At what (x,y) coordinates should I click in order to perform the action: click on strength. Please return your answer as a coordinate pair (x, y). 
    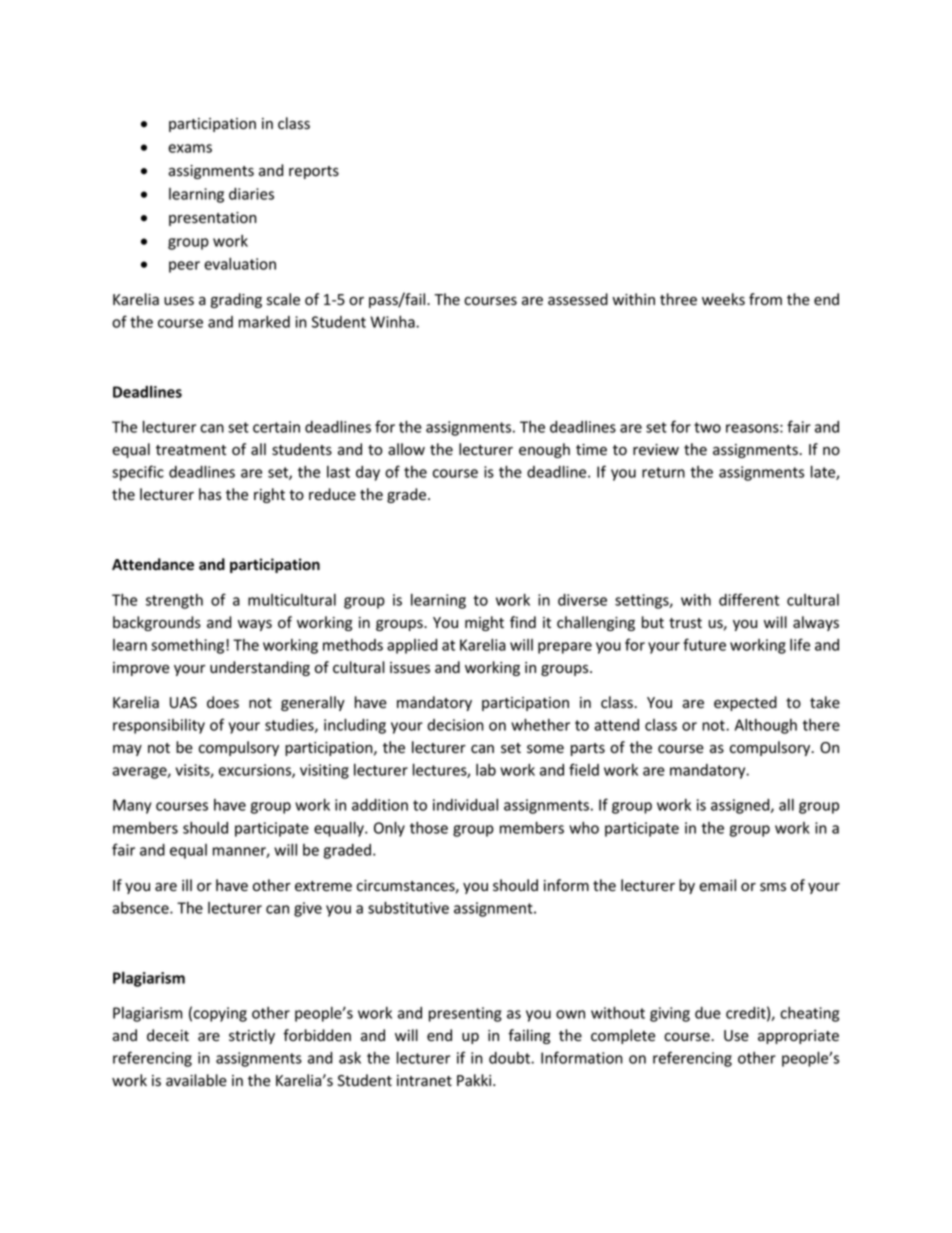
    Looking at the image, I should click on (174, 601).
